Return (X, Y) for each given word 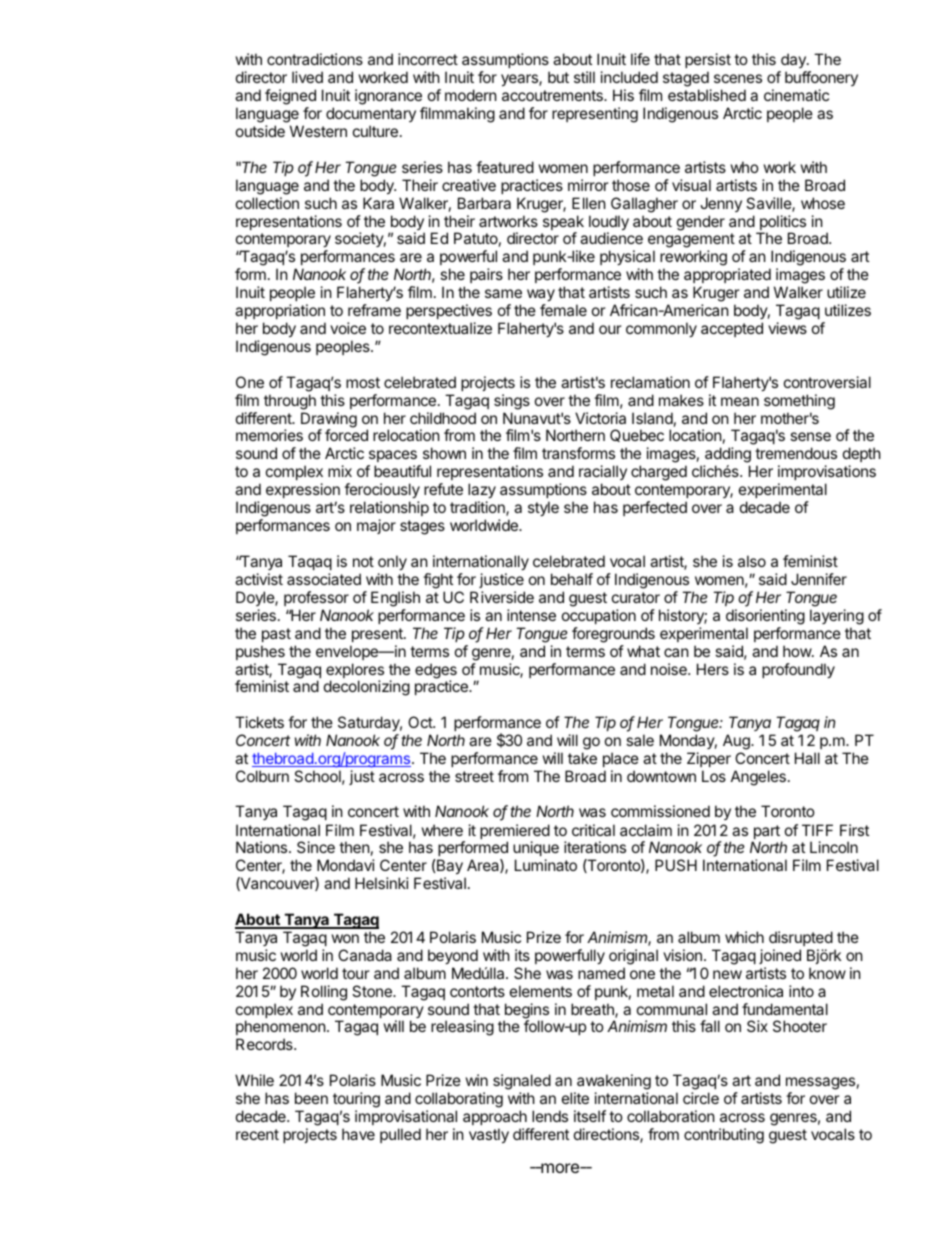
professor (316, 598)
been (311, 1098)
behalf (572, 579)
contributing (724, 1136)
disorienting (765, 617)
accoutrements (553, 95)
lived (307, 77)
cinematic (796, 95)
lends (550, 1116)
